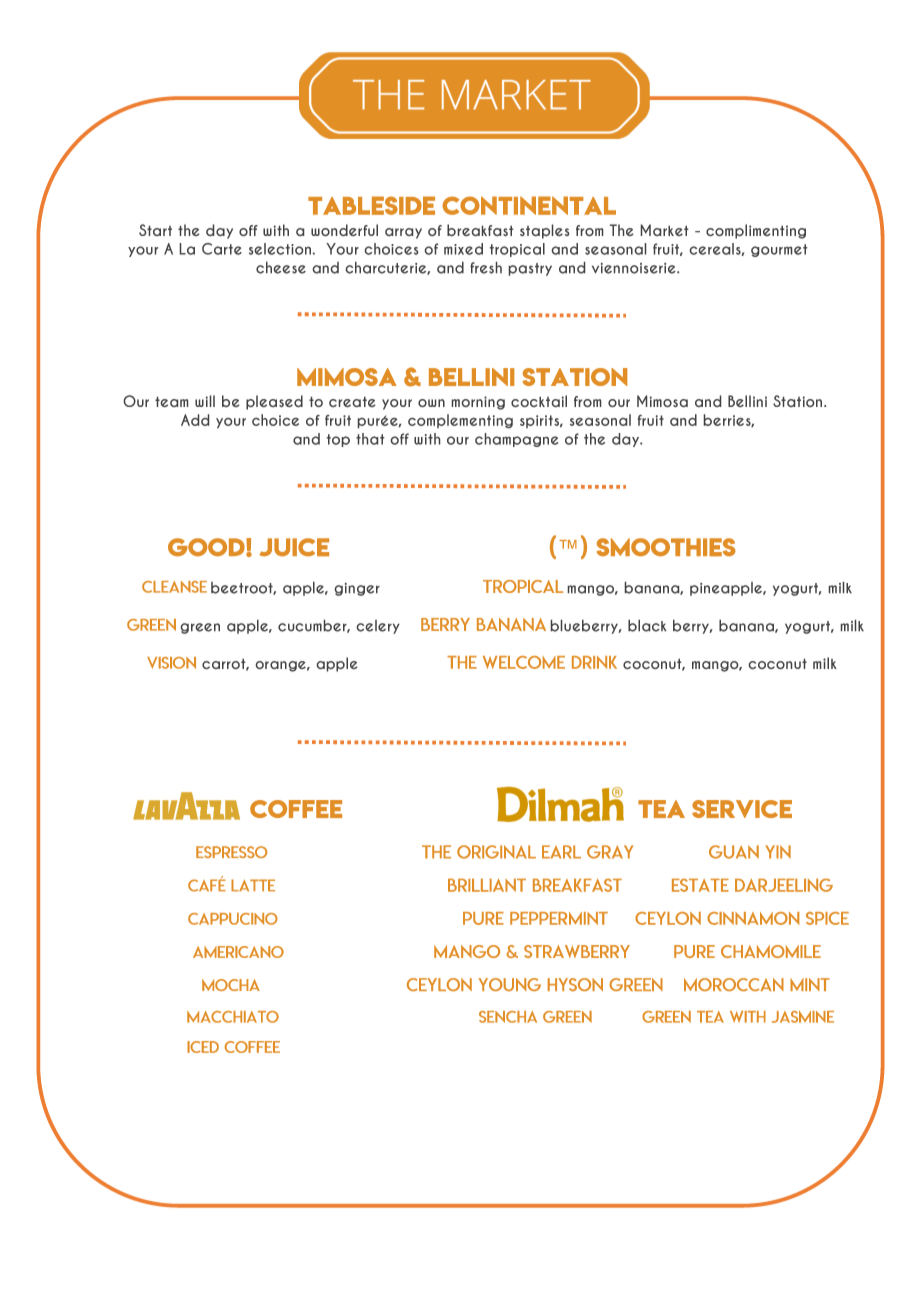  What do you see at coordinates (478, 403) in the document?
I see `morning` at bounding box center [478, 403].
